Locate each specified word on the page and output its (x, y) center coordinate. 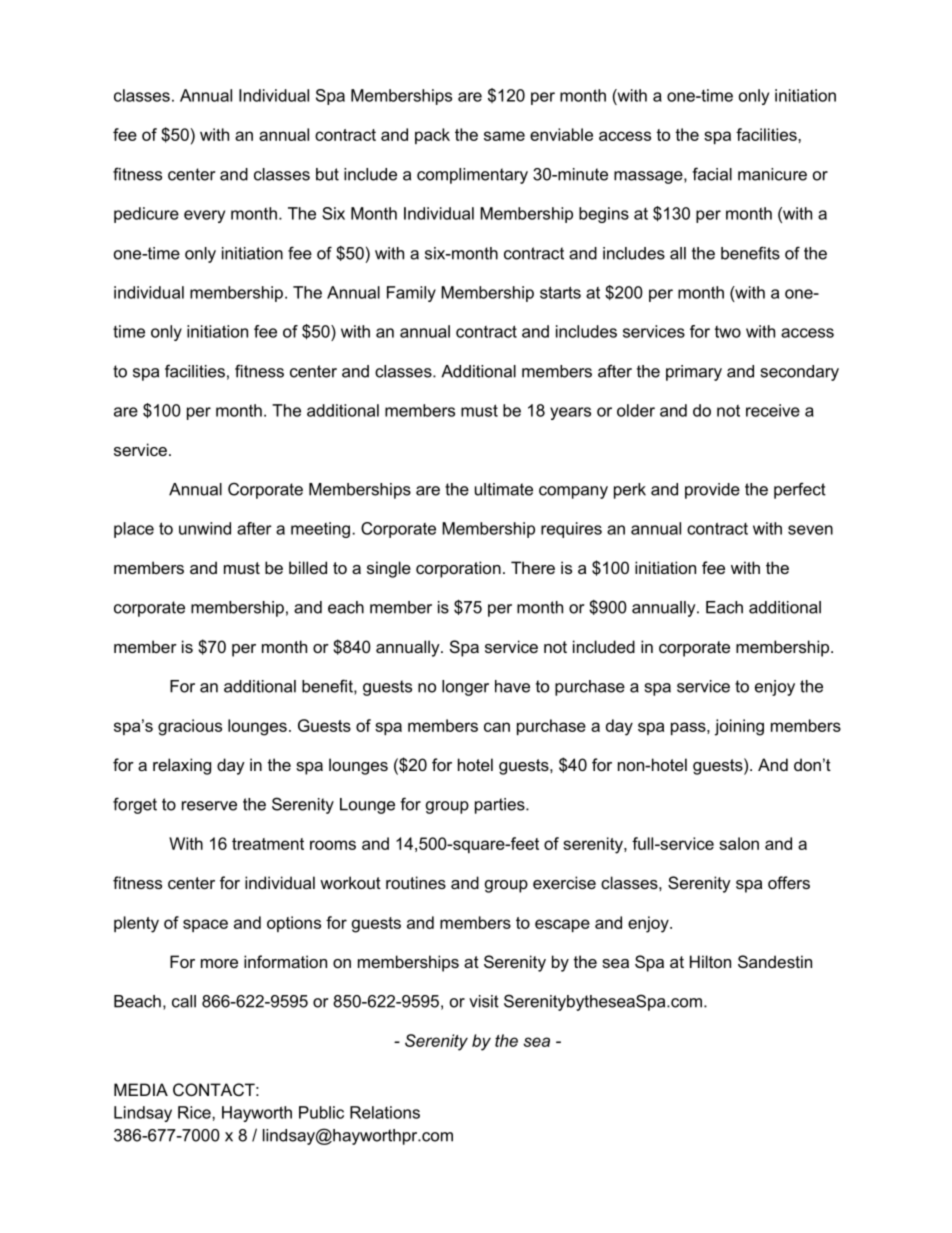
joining (739, 727)
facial (712, 174)
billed (308, 567)
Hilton (710, 961)
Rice (195, 1112)
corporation (458, 569)
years (570, 413)
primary (694, 373)
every (204, 216)
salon (739, 843)
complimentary (472, 176)
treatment (268, 844)
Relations (385, 1112)
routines (416, 882)
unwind (205, 528)
